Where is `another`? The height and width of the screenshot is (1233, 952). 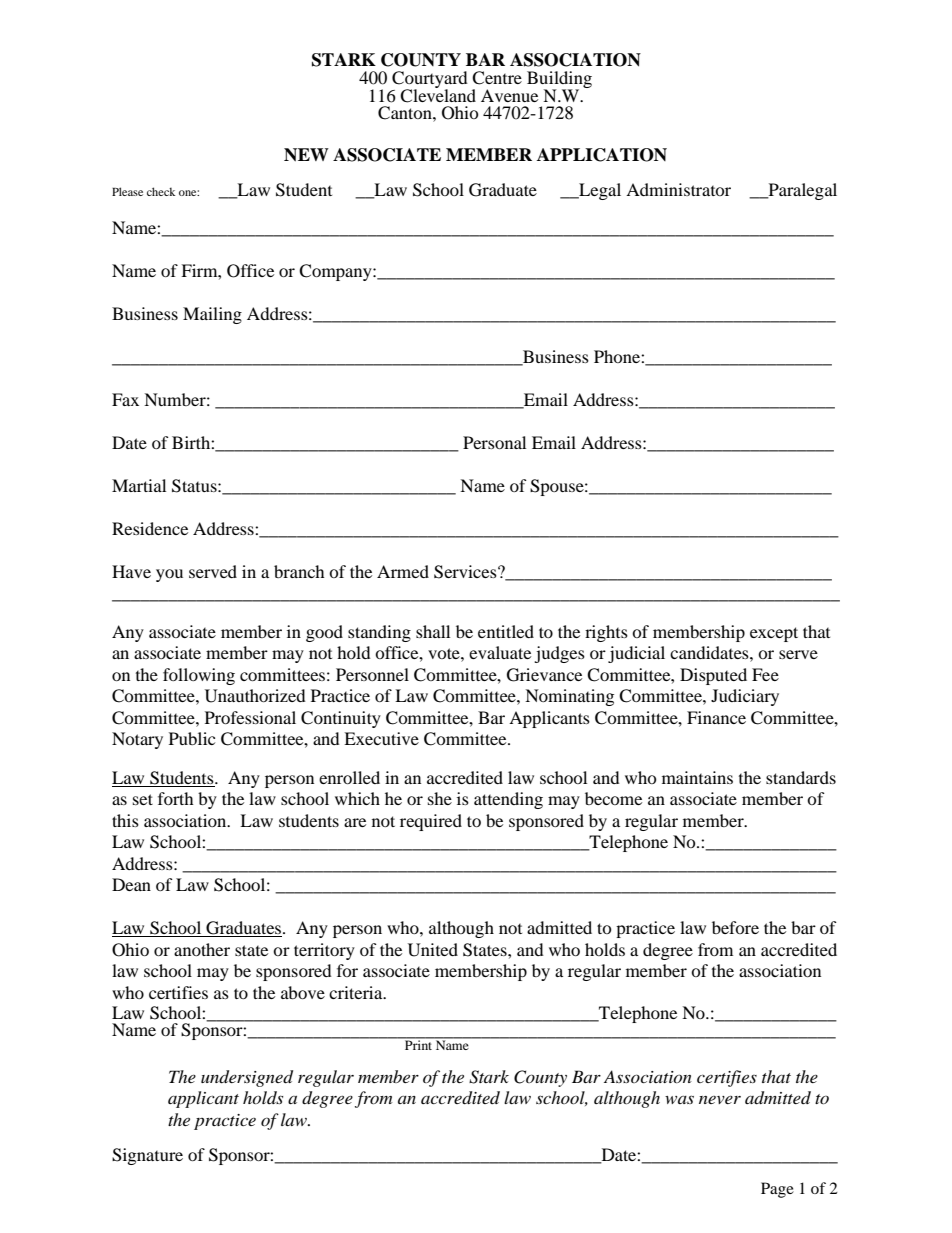
another is located at coordinates (202, 949).
